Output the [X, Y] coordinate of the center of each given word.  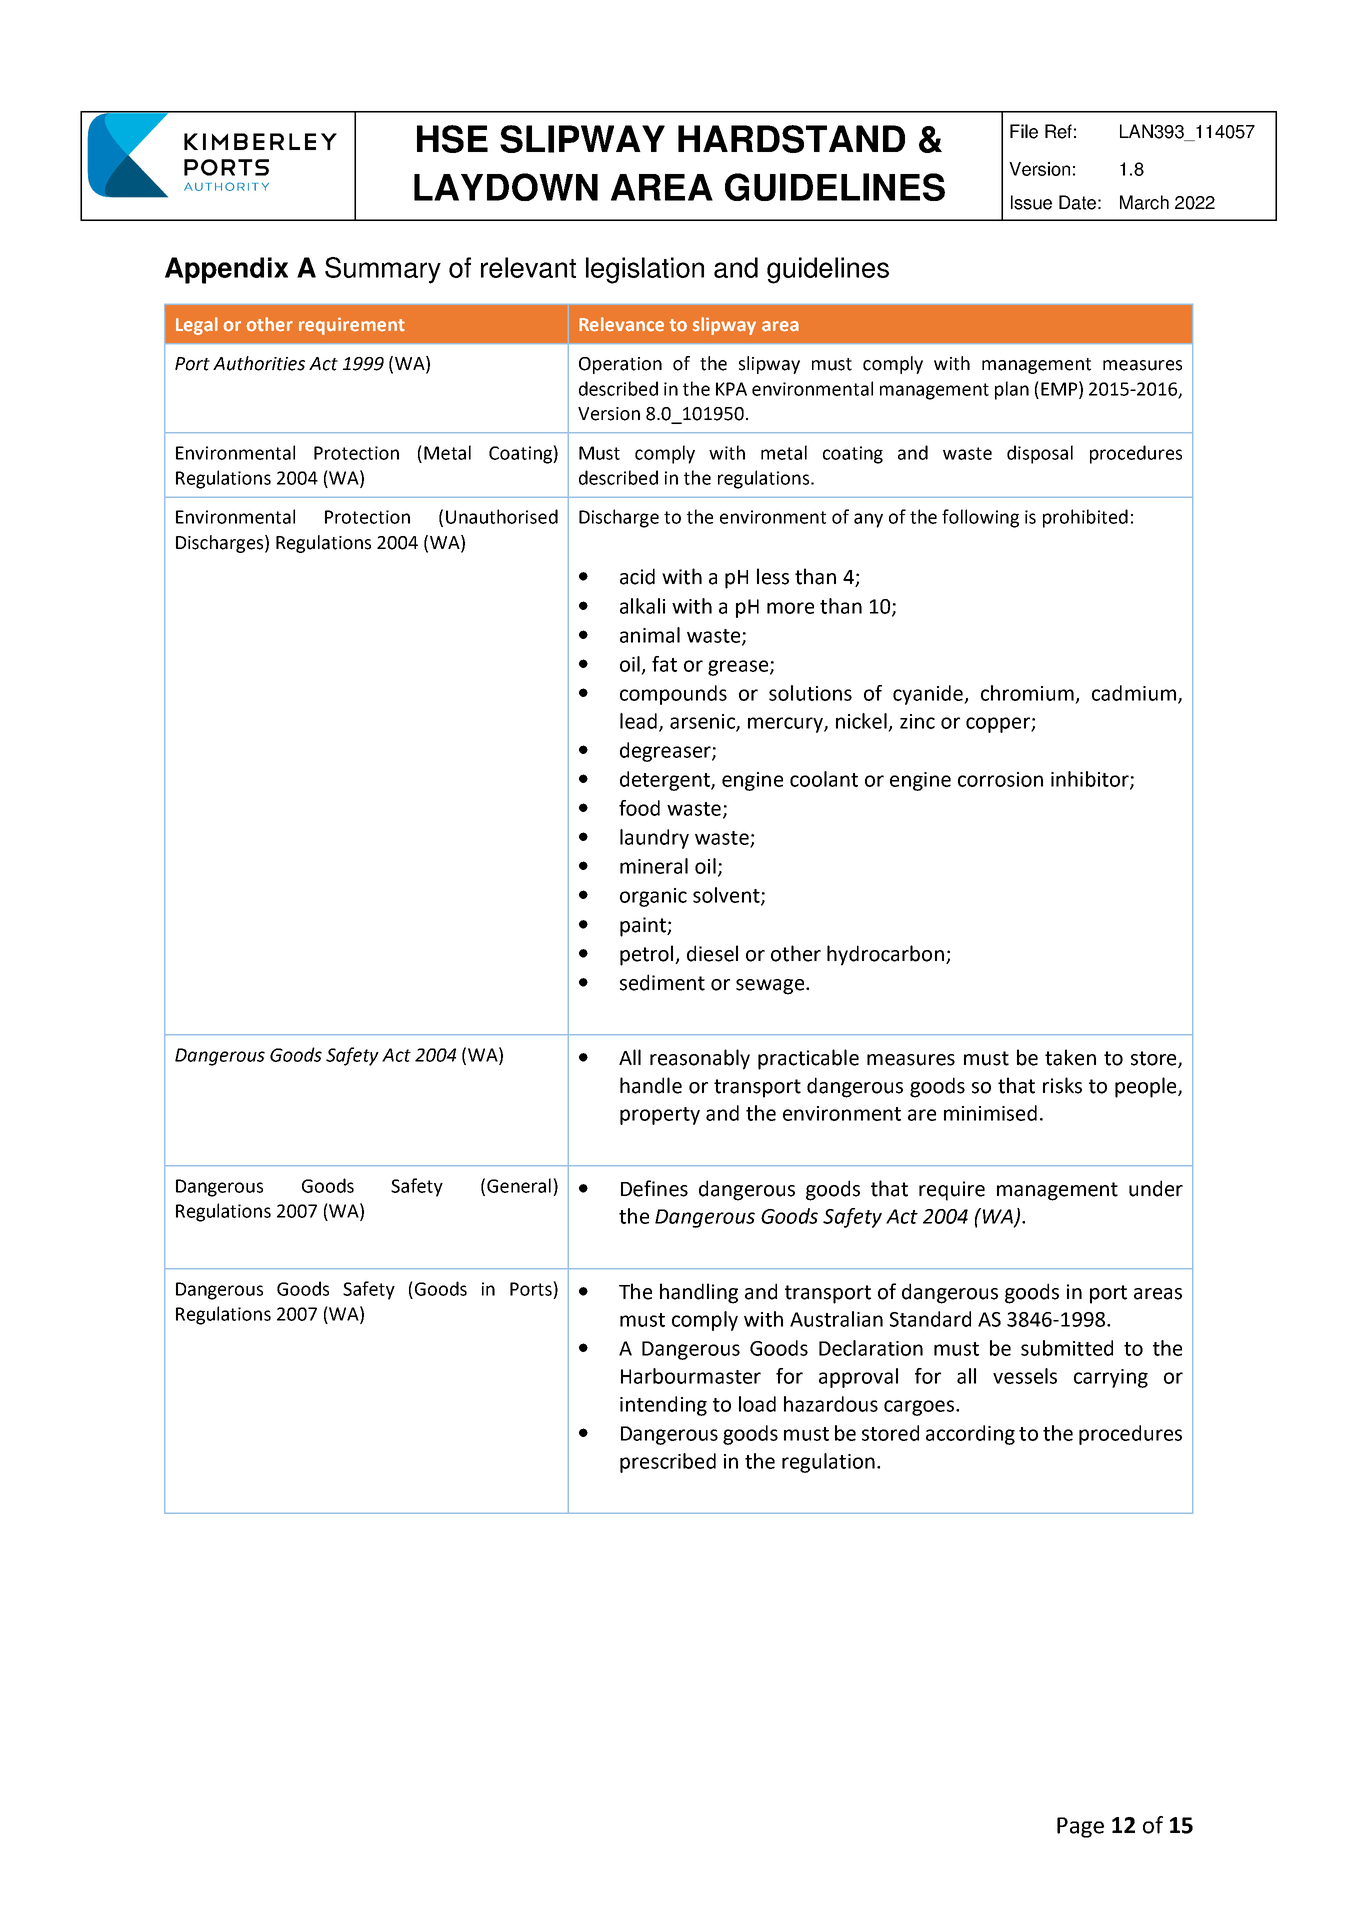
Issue [1031, 202]
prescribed [668, 1463]
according [970, 1435]
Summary [383, 270]
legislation [645, 270]
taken [1070, 1057]
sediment [662, 982]
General [519, 1185]
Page [1080, 1827]
